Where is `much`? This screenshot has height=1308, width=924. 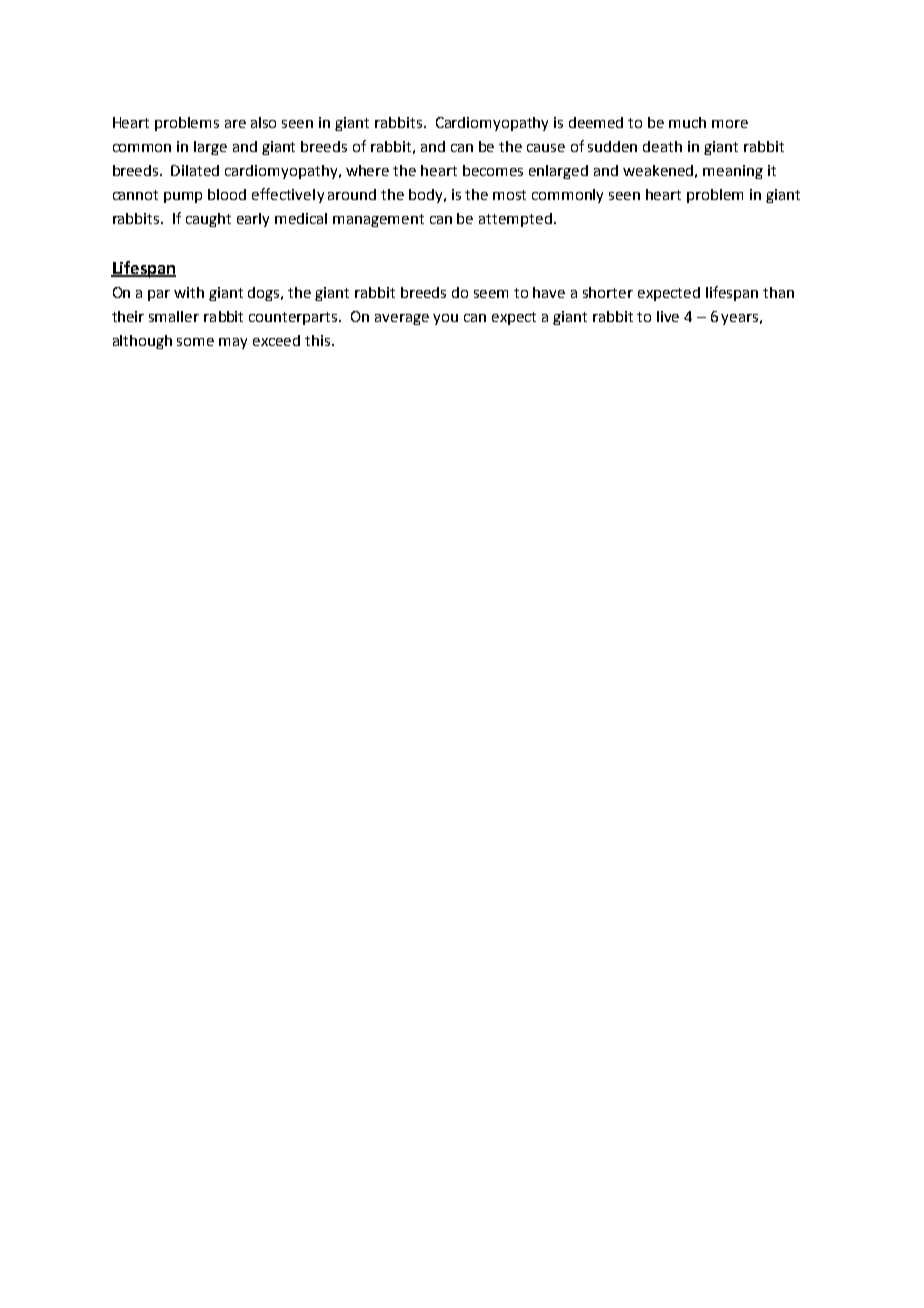 much is located at coordinates (687, 122).
